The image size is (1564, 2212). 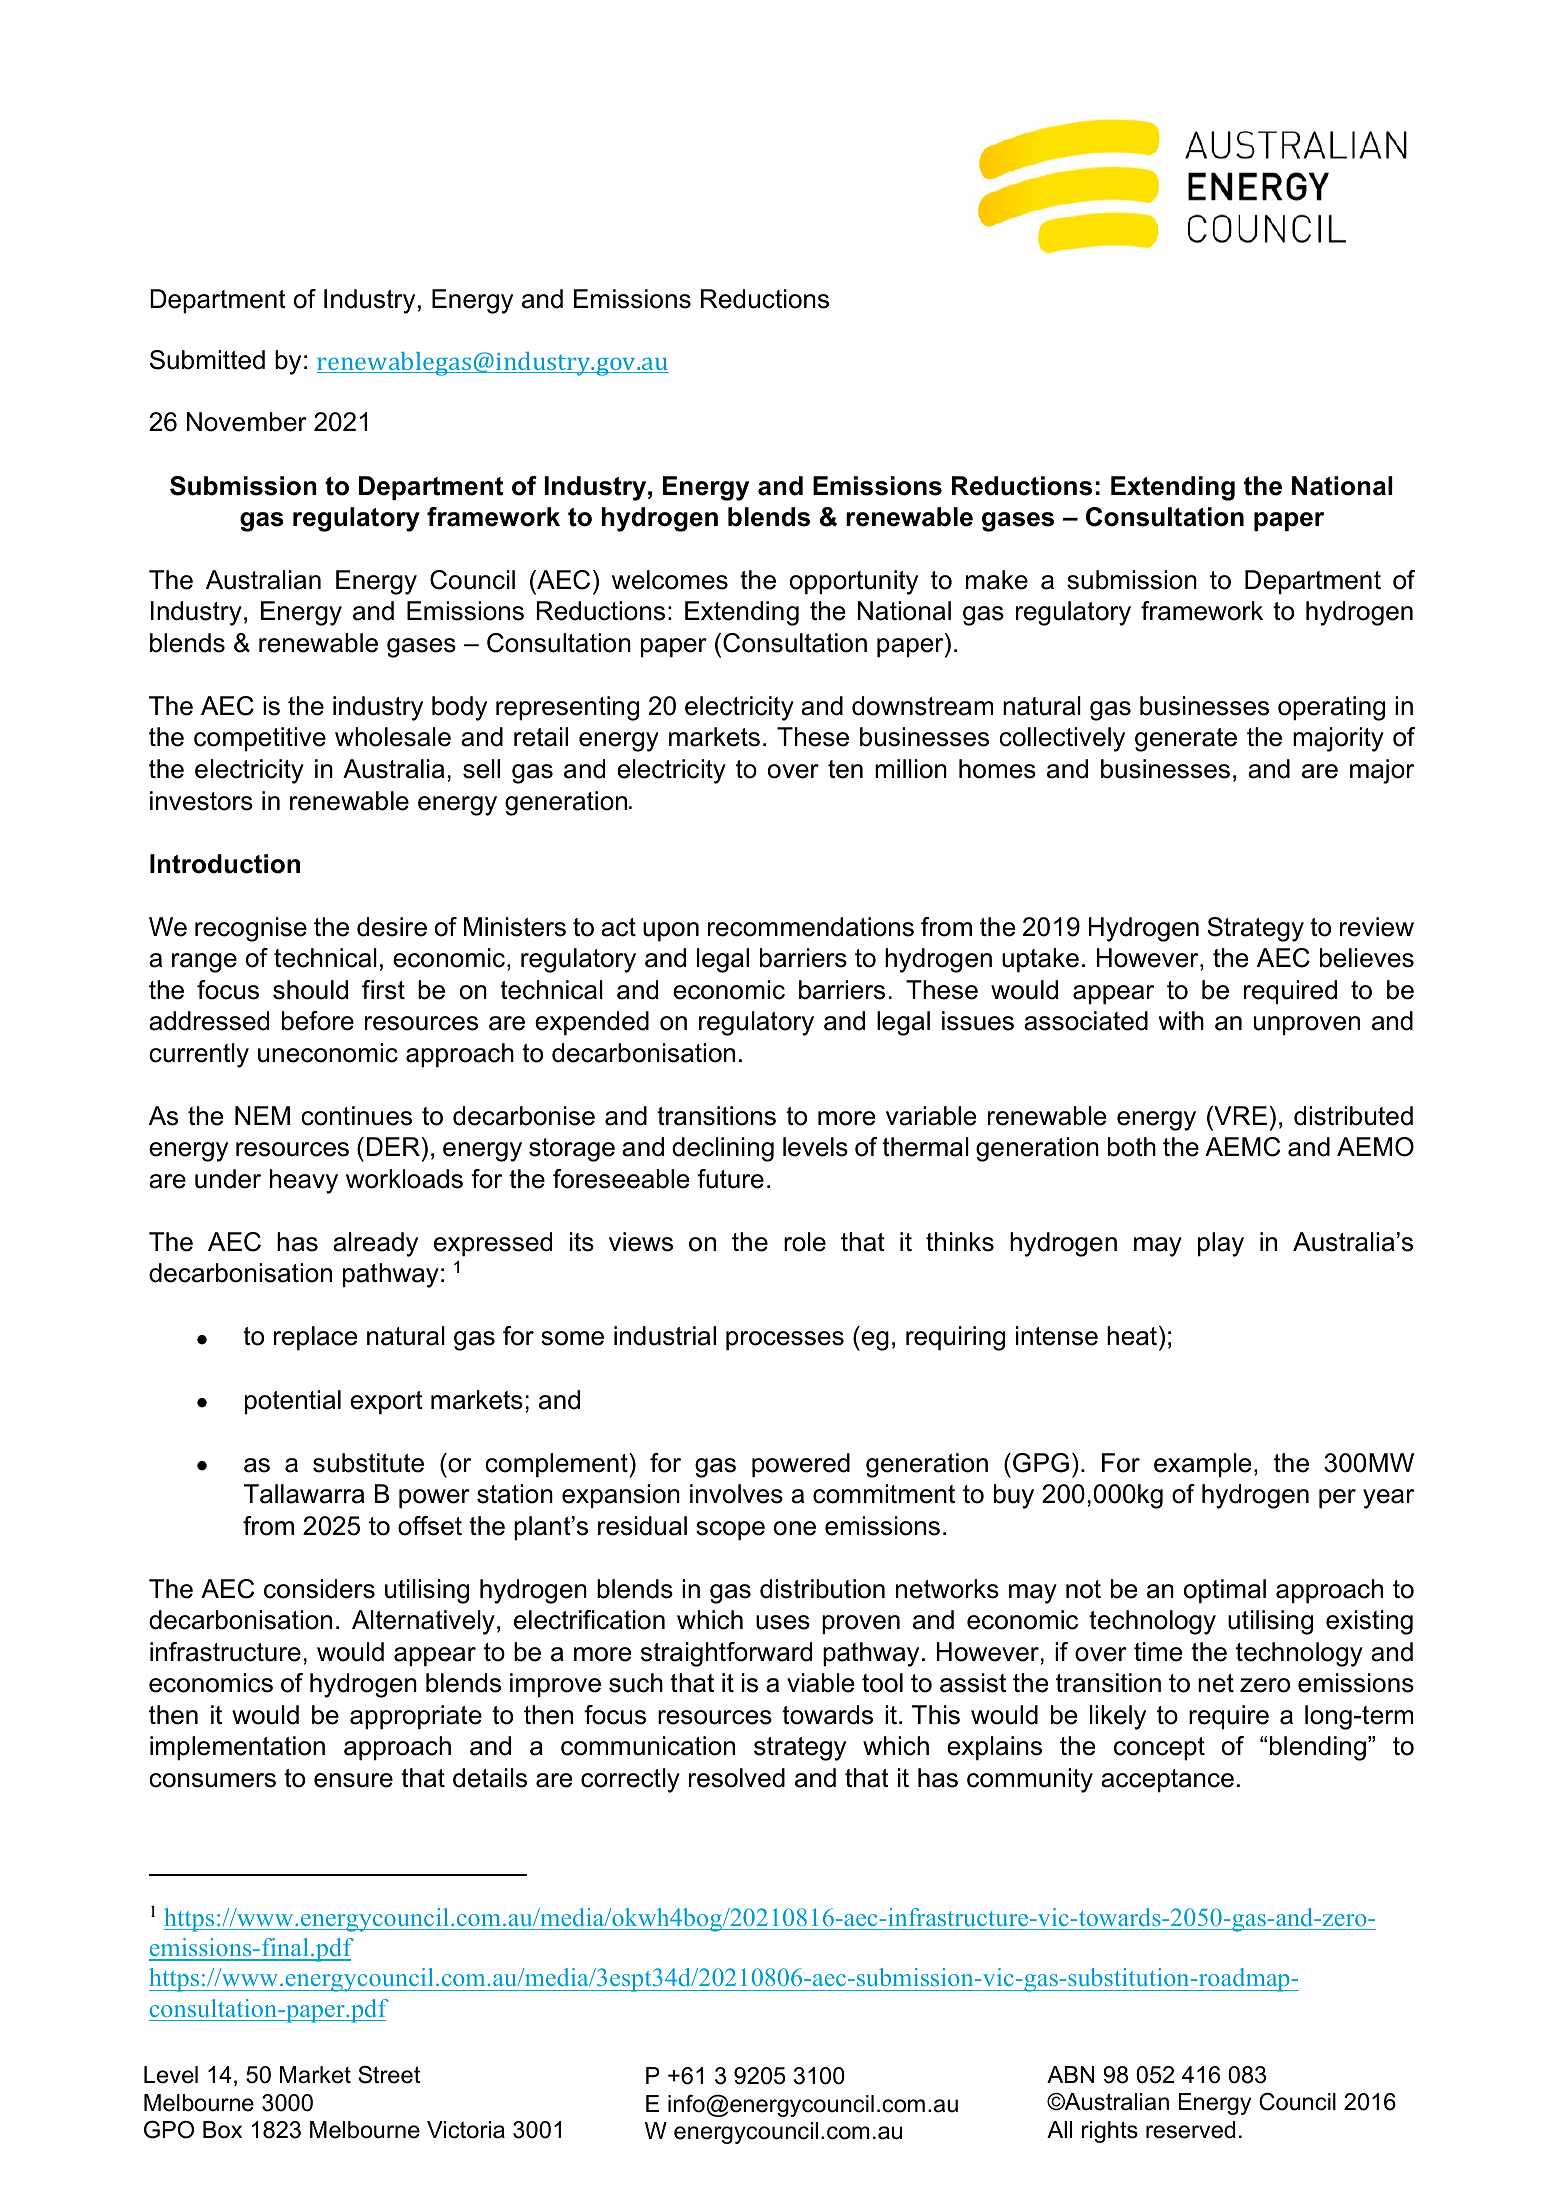 I want to click on make, so click(x=997, y=580).
